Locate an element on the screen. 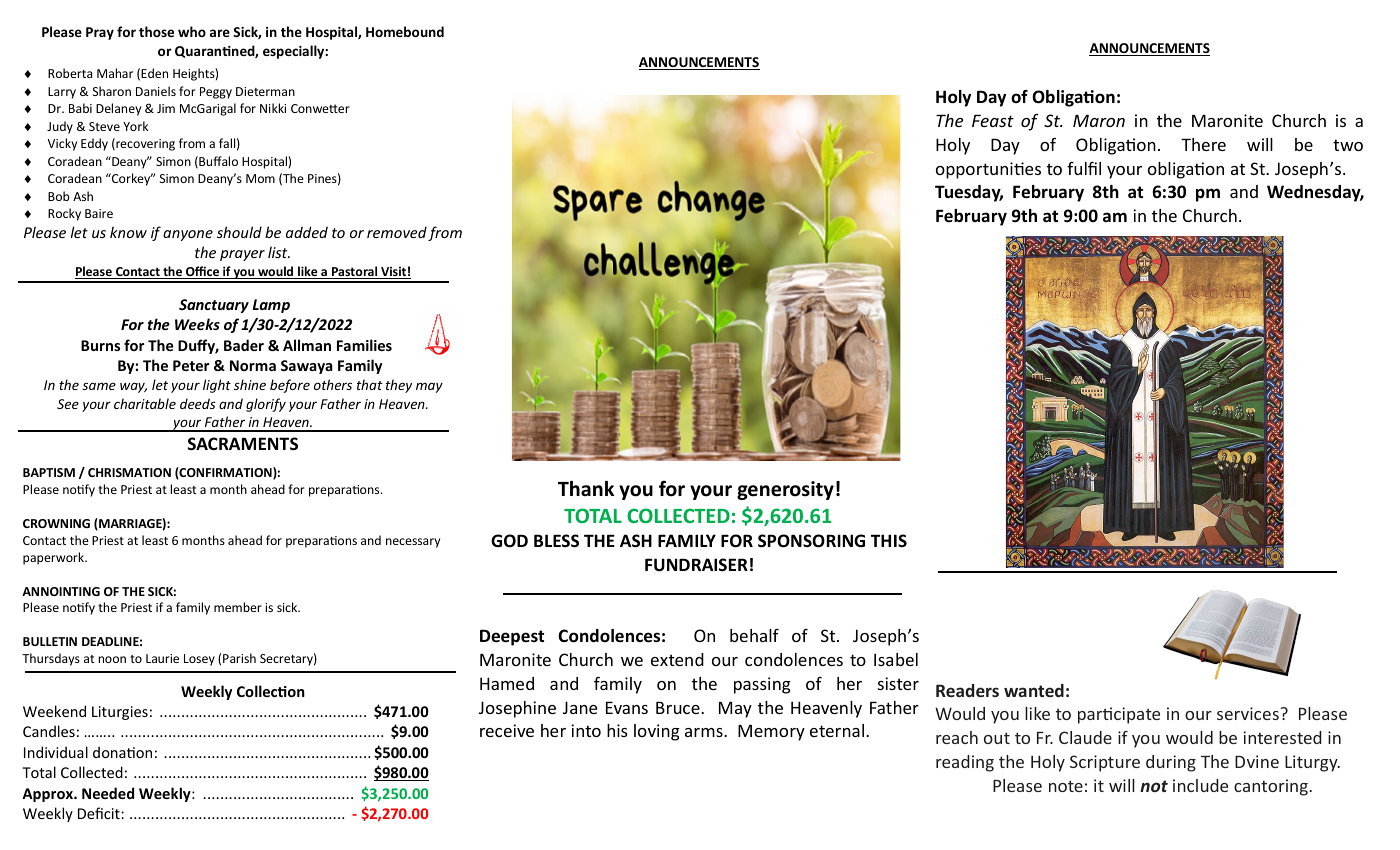 Image resolution: width=1400 pixels, height=850 pixels. FUNDRAISER is located at coordinates (696, 565).
